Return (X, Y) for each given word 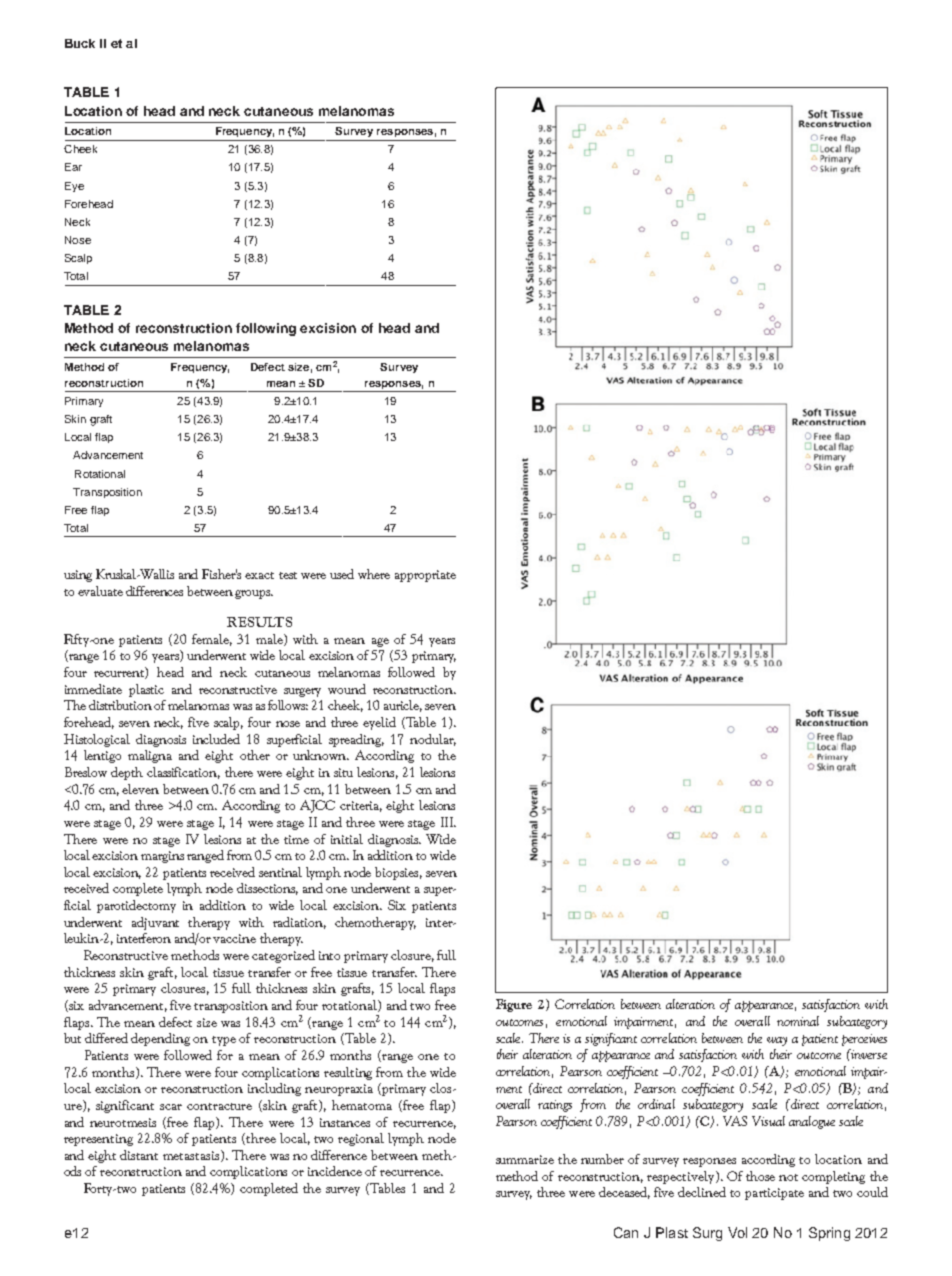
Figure (514, 1005)
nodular (433, 740)
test (288, 575)
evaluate (100, 591)
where (374, 574)
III (448, 822)
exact (259, 575)
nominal (798, 1021)
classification (183, 773)
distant (139, 1155)
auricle (403, 706)
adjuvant (155, 923)
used (342, 574)
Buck (80, 43)
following (266, 329)
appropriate (425, 576)
